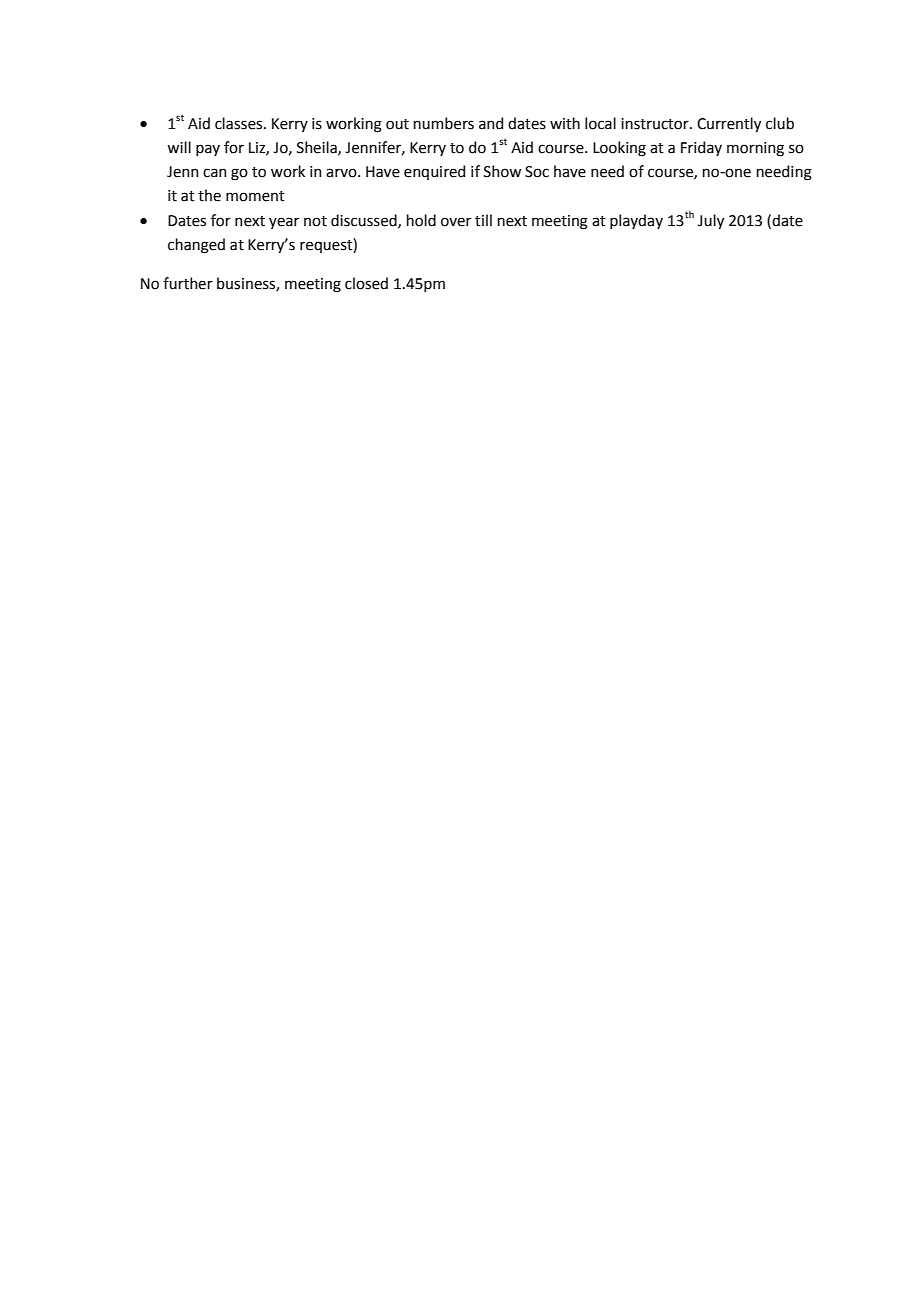 The height and width of the screenshot is (1307, 924). Describe the element at coordinates (456, 222) in the screenshot. I see `over` at that location.
